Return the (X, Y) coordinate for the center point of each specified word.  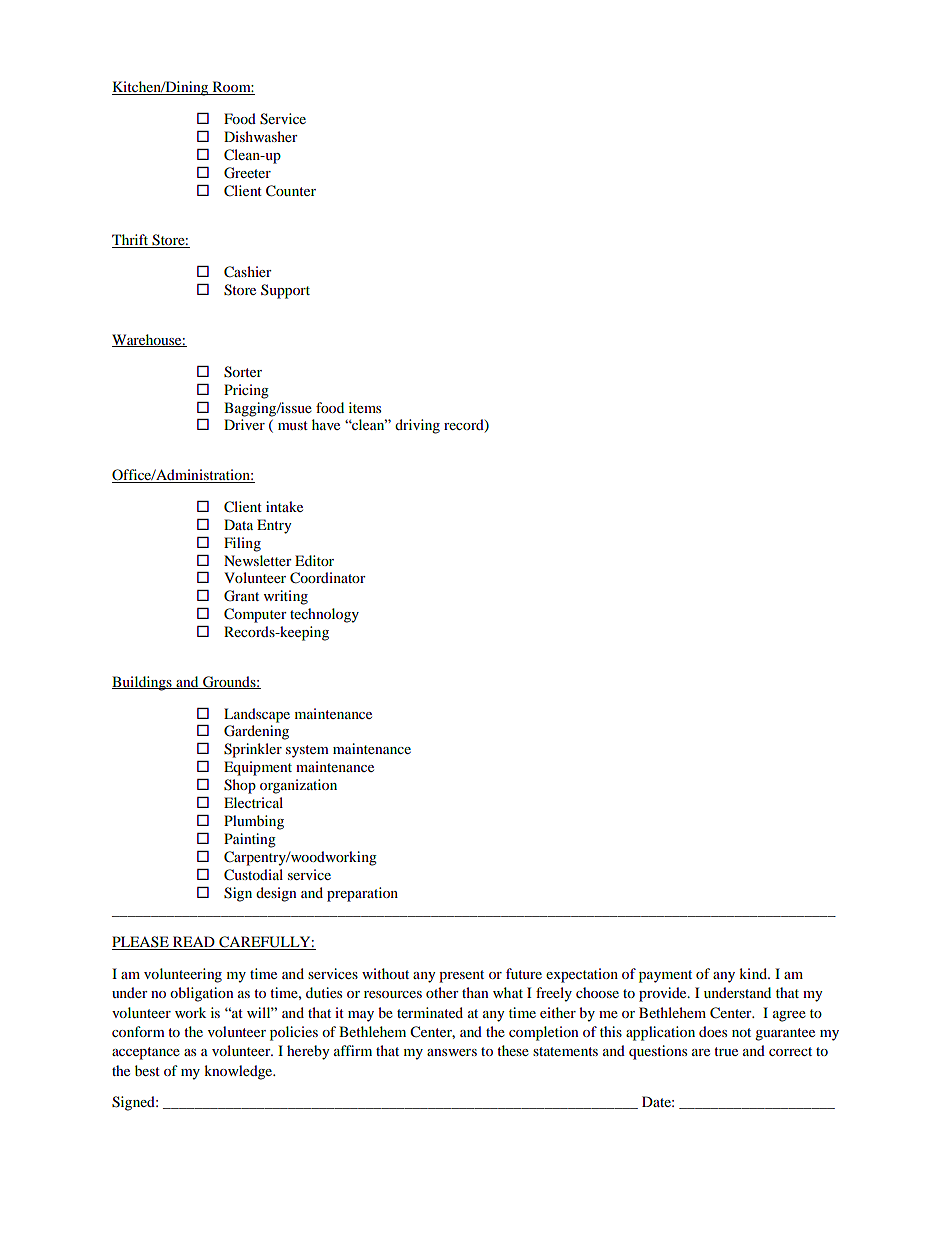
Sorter (243, 372)
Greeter (247, 173)
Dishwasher (261, 136)
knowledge (239, 1072)
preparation (362, 894)
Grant (241, 596)
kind (754, 973)
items (365, 407)
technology (324, 615)
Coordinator (328, 578)
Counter (291, 191)
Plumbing (254, 822)
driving (417, 426)
